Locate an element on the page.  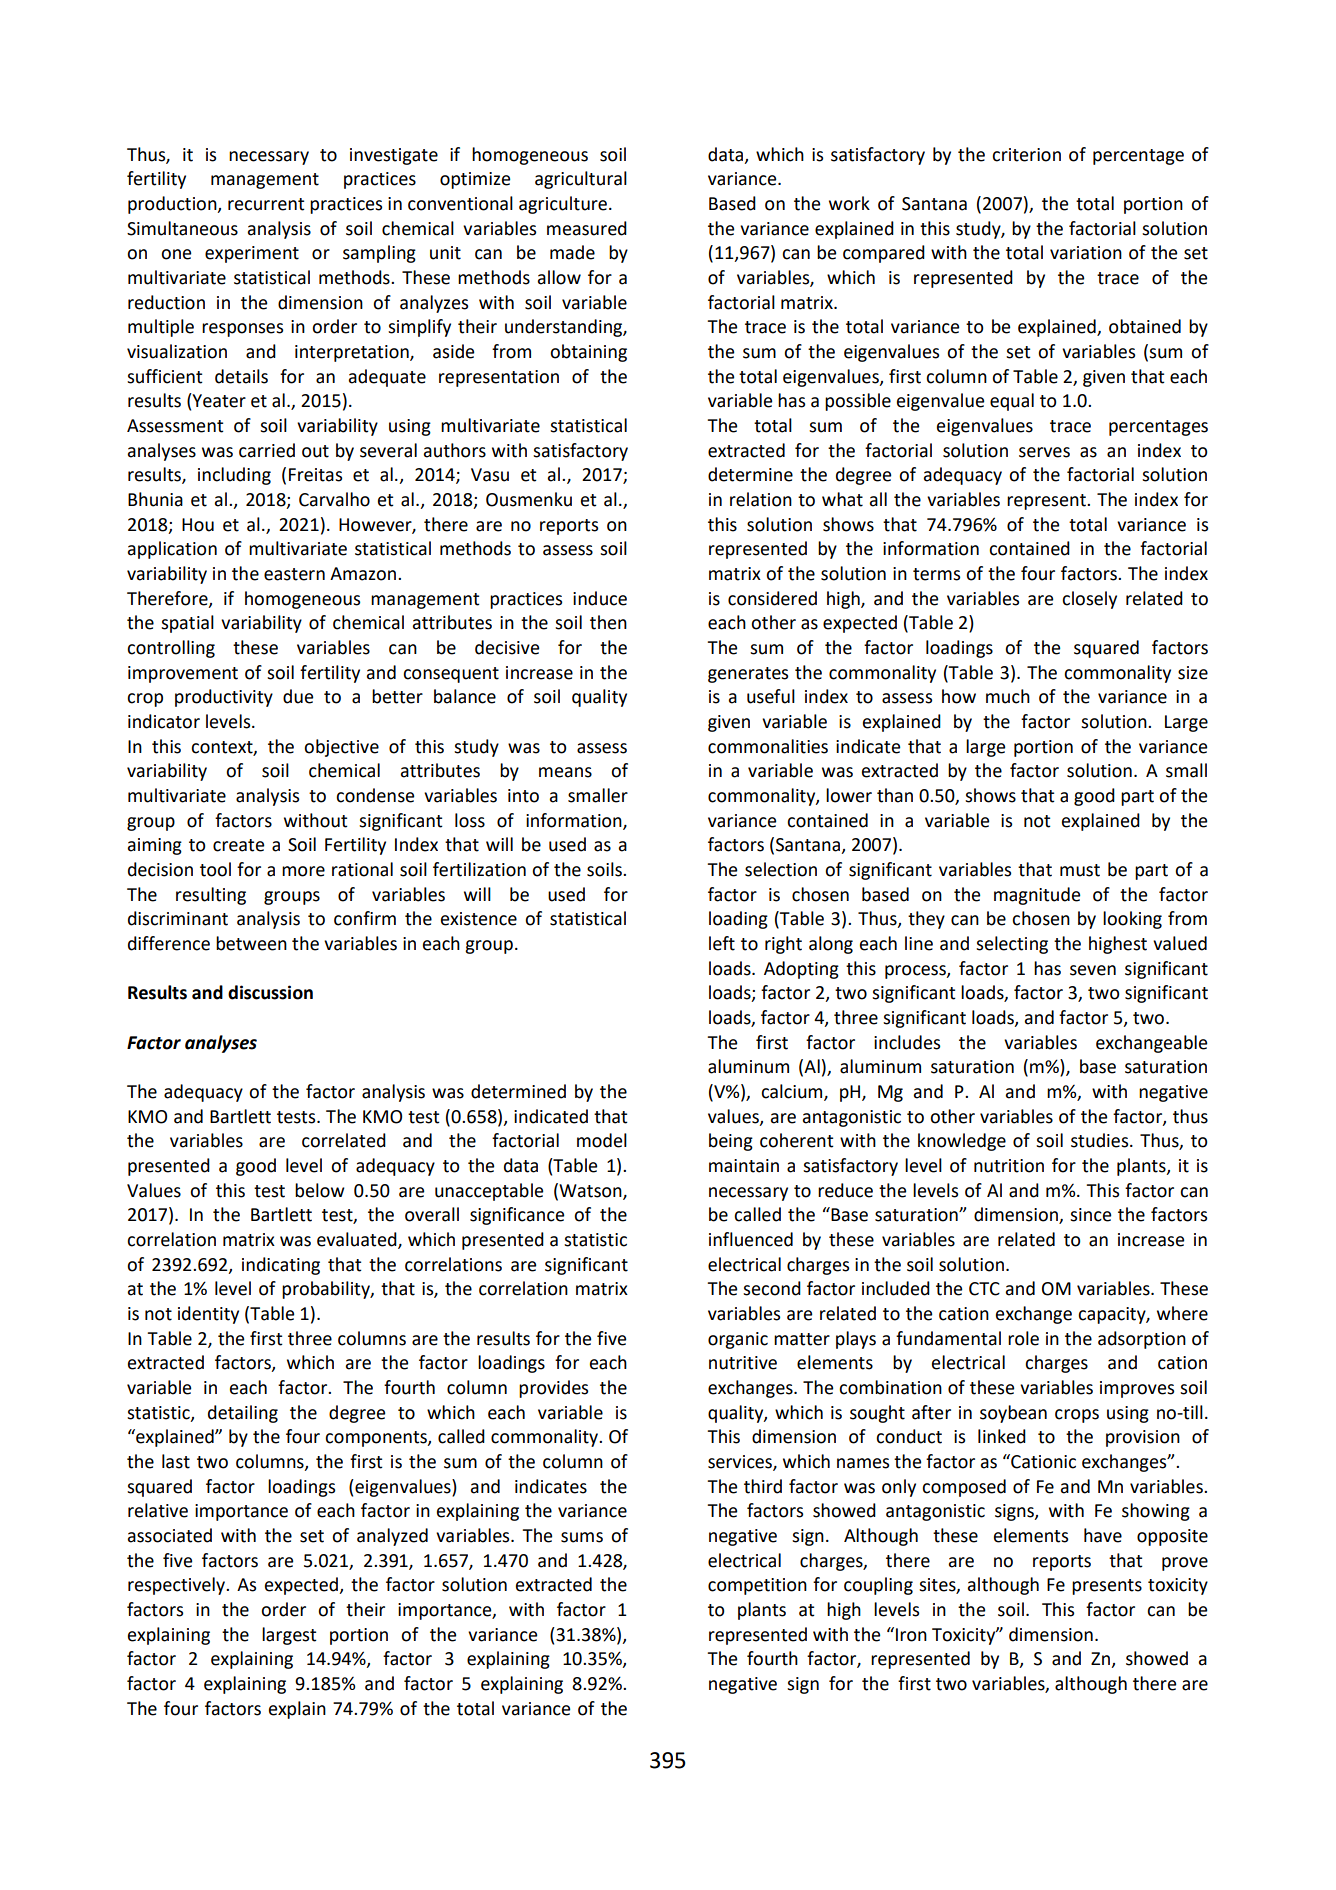
presents is located at coordinates (1107, 1587).
